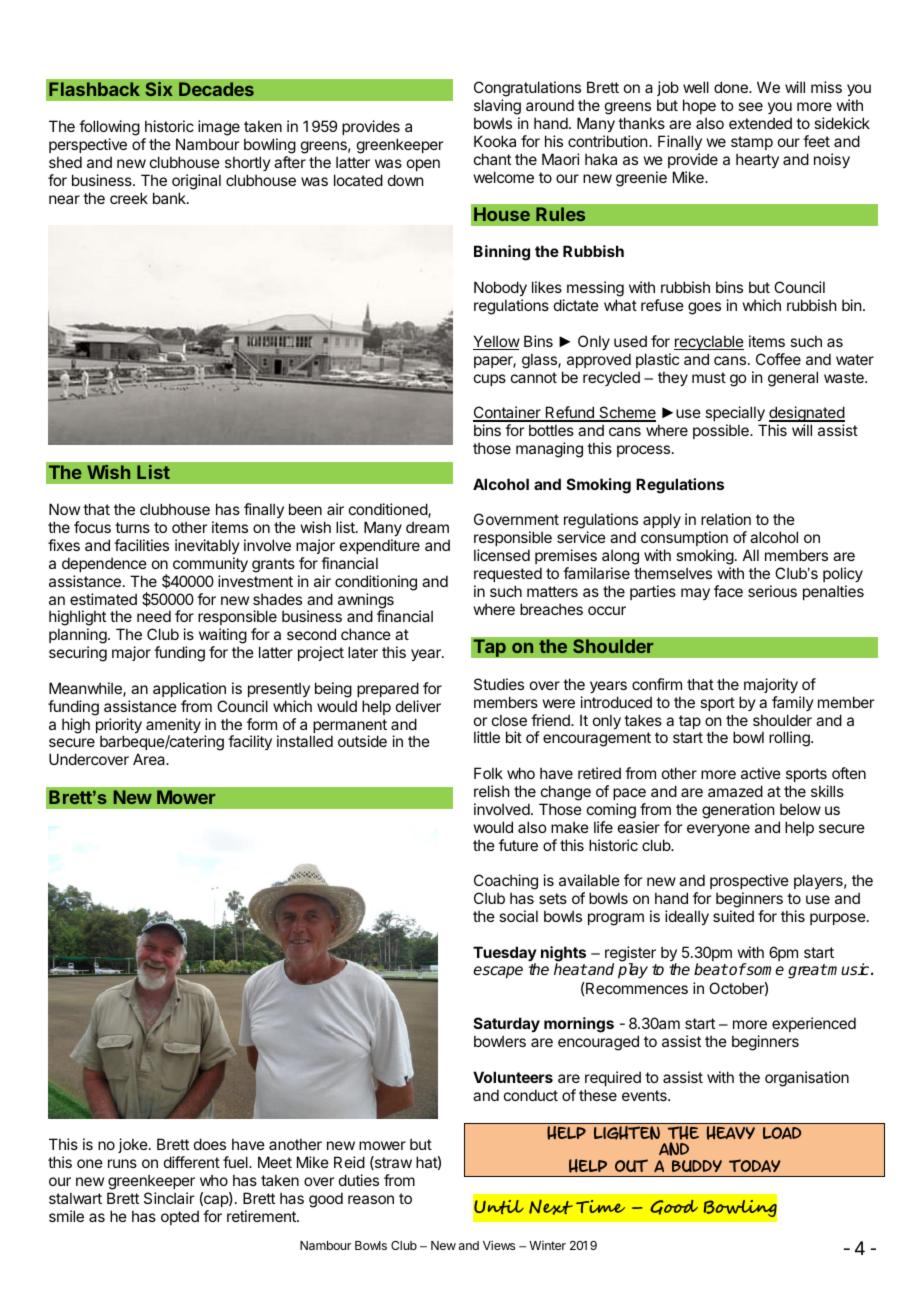 The image size is (924, 1308). Describe the element at coordinates (793, 703) in the image. I see `family` at that location.
